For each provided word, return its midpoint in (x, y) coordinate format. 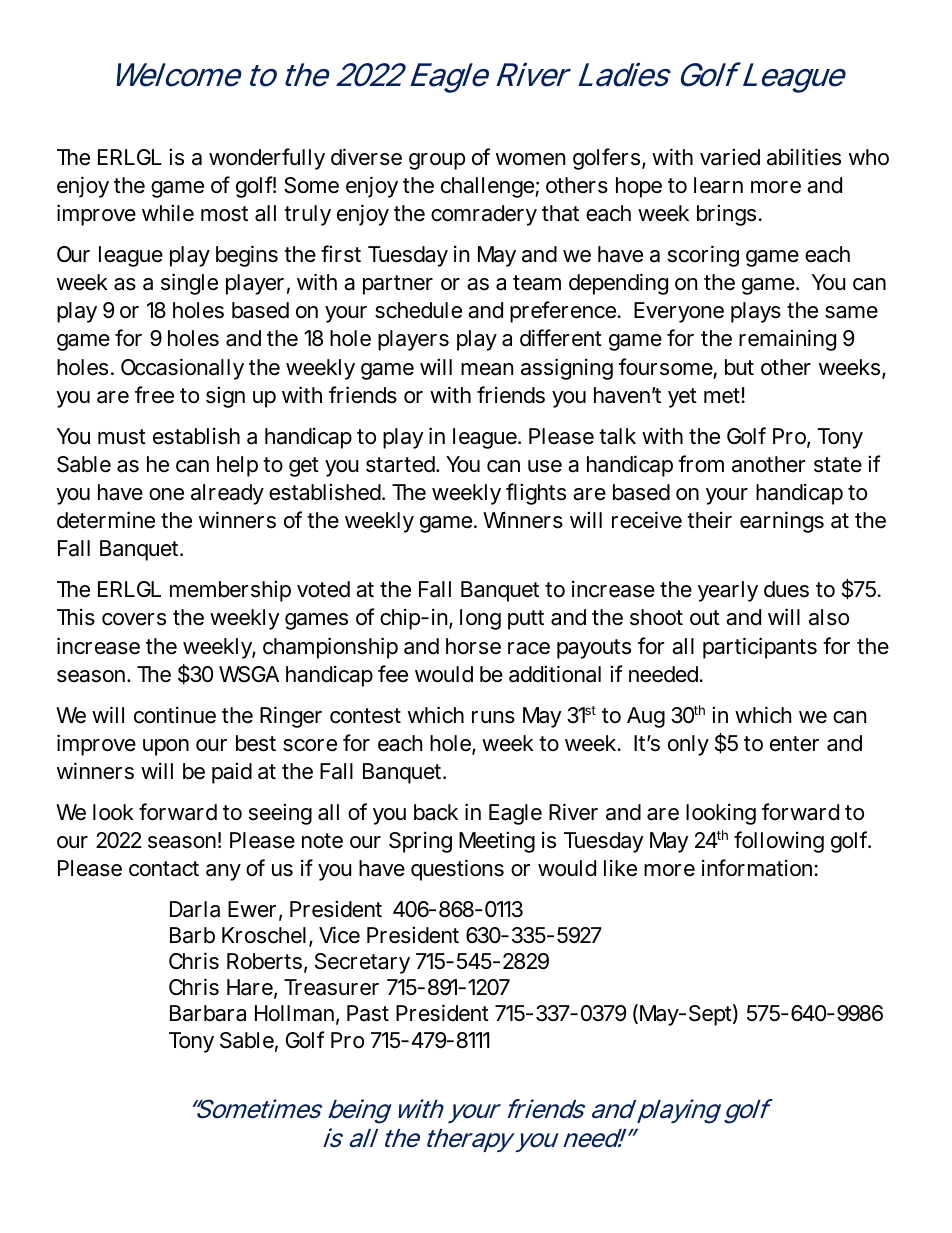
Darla (195, 909)
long (480, 619)
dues (786, 589)
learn (718, 185)
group (437, 161)
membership (230, 591)
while (168, 213)
